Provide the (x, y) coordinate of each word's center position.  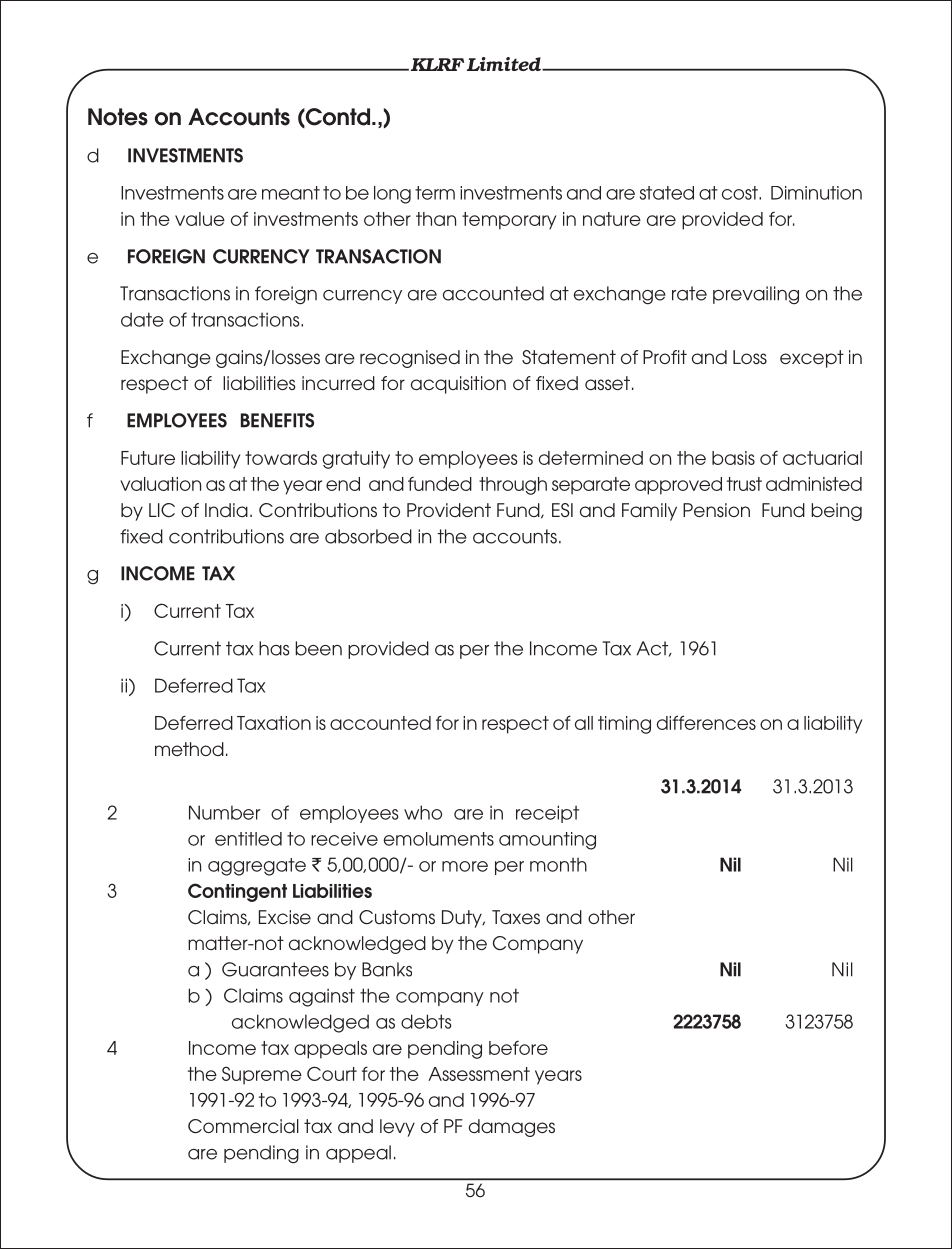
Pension (716, 510)
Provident (449, 510)
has (274, 648)
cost (741, 193)
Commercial (243, 1126)
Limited (505, 64)
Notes (118, 117)
